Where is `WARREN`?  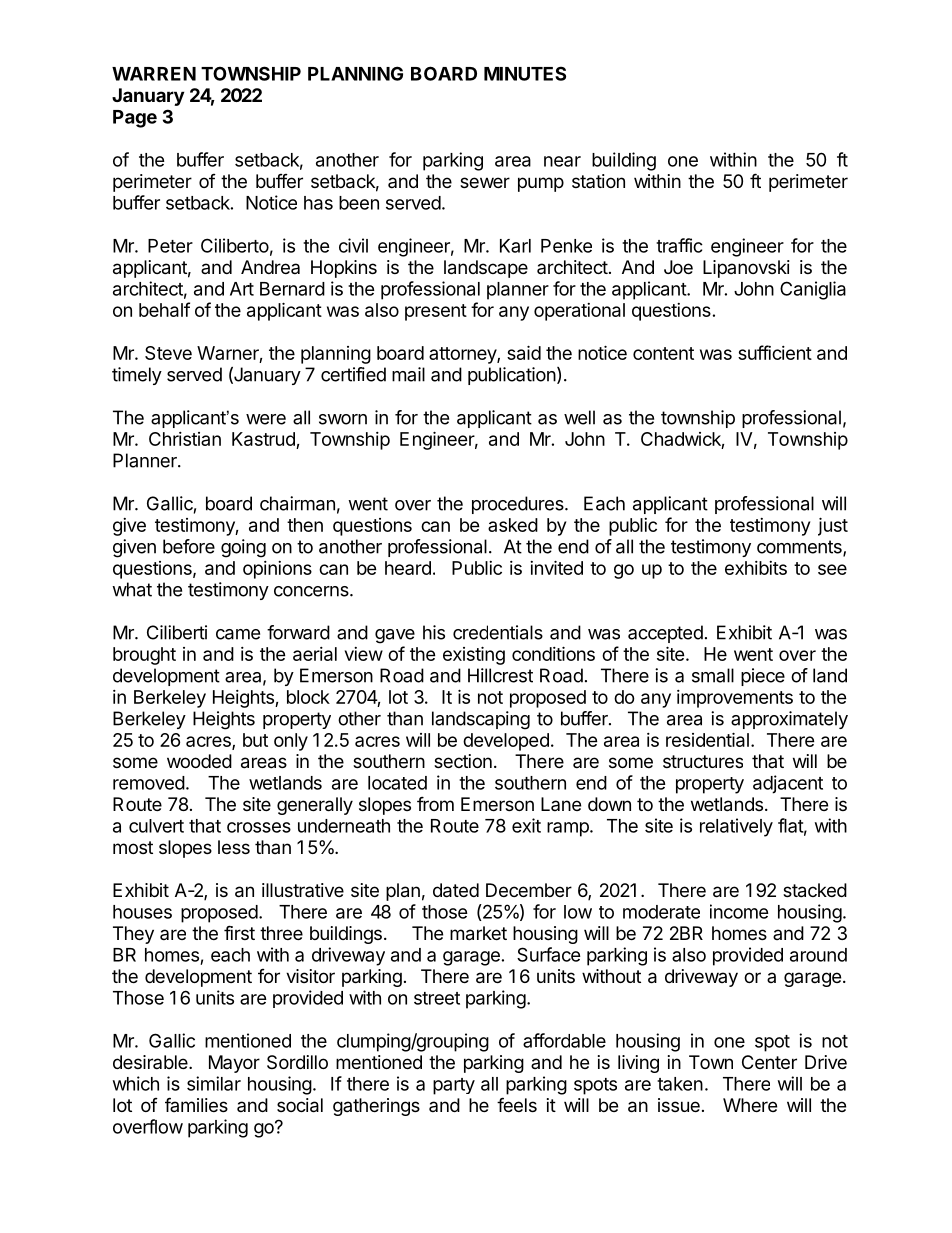 WARREN is located at coordinates (154, 74).
